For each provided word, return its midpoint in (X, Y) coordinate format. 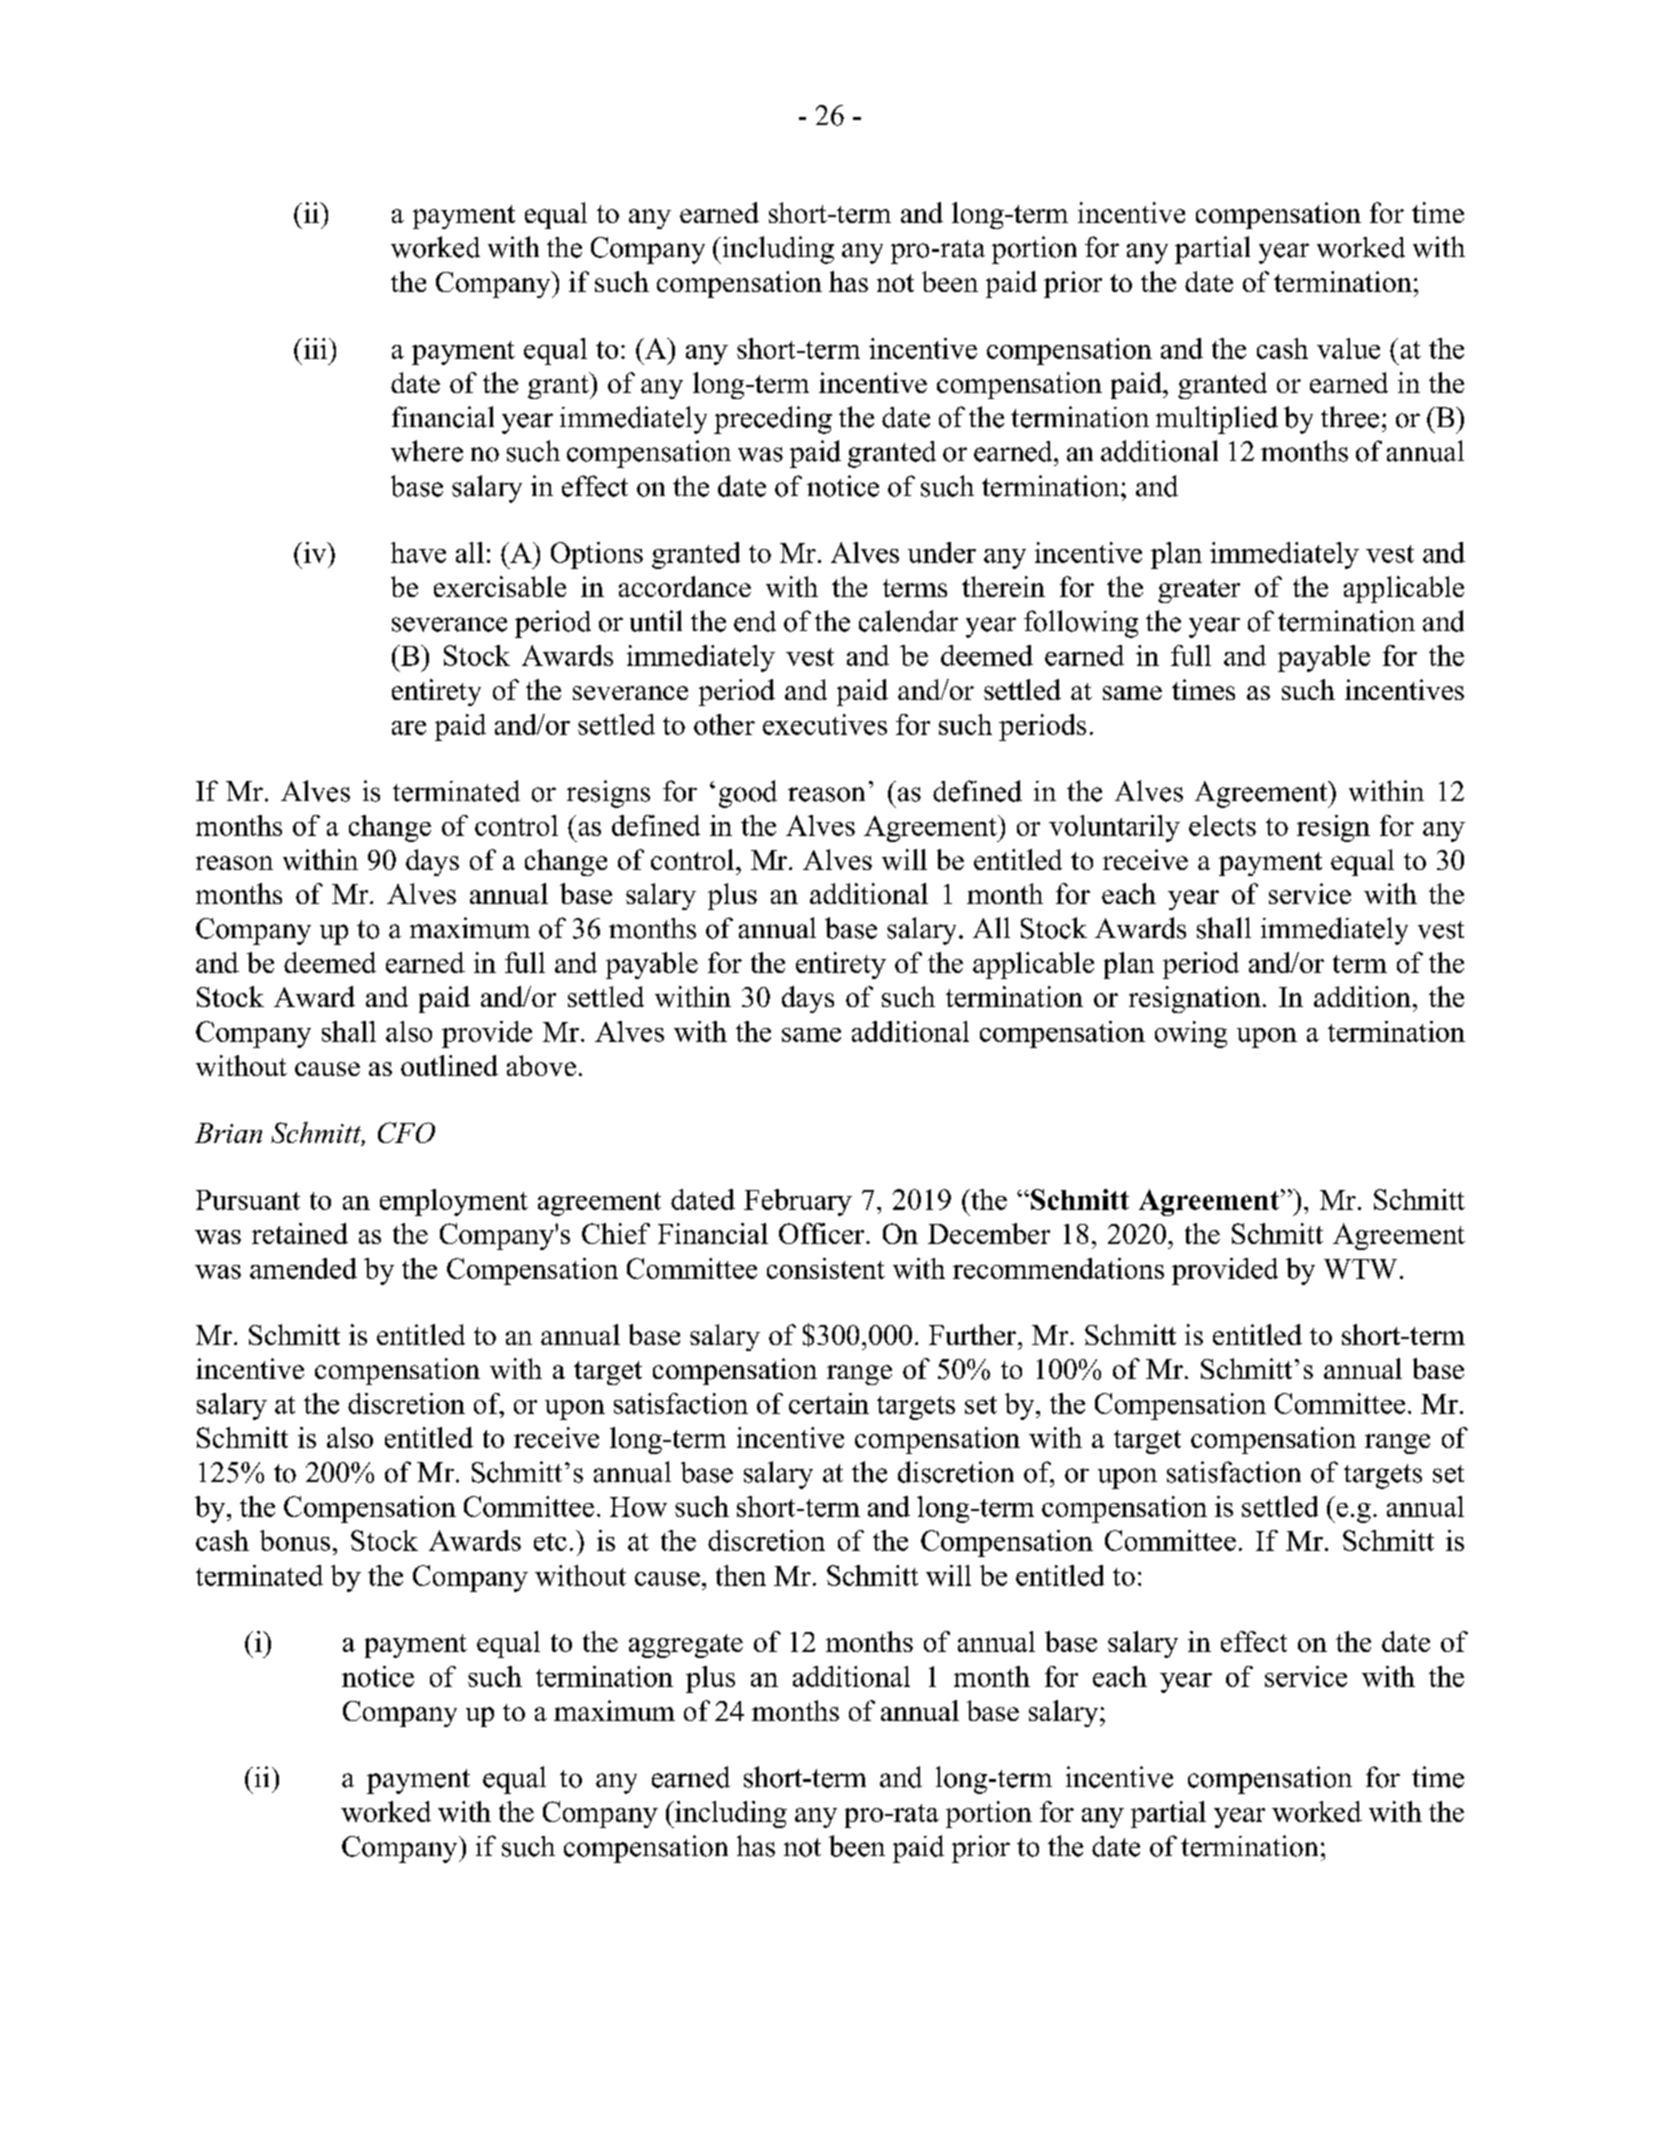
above (541, 1065)
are (409, 728)
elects (1222, 825)
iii (315, 348)
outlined (449, 1065)
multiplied (1217, 420)
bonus (295, 1540)
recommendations (1058, 1268)
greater (1199, 591)
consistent (826, 1268)
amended (303, 1268)
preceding (773, 420)
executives (825, 724)
